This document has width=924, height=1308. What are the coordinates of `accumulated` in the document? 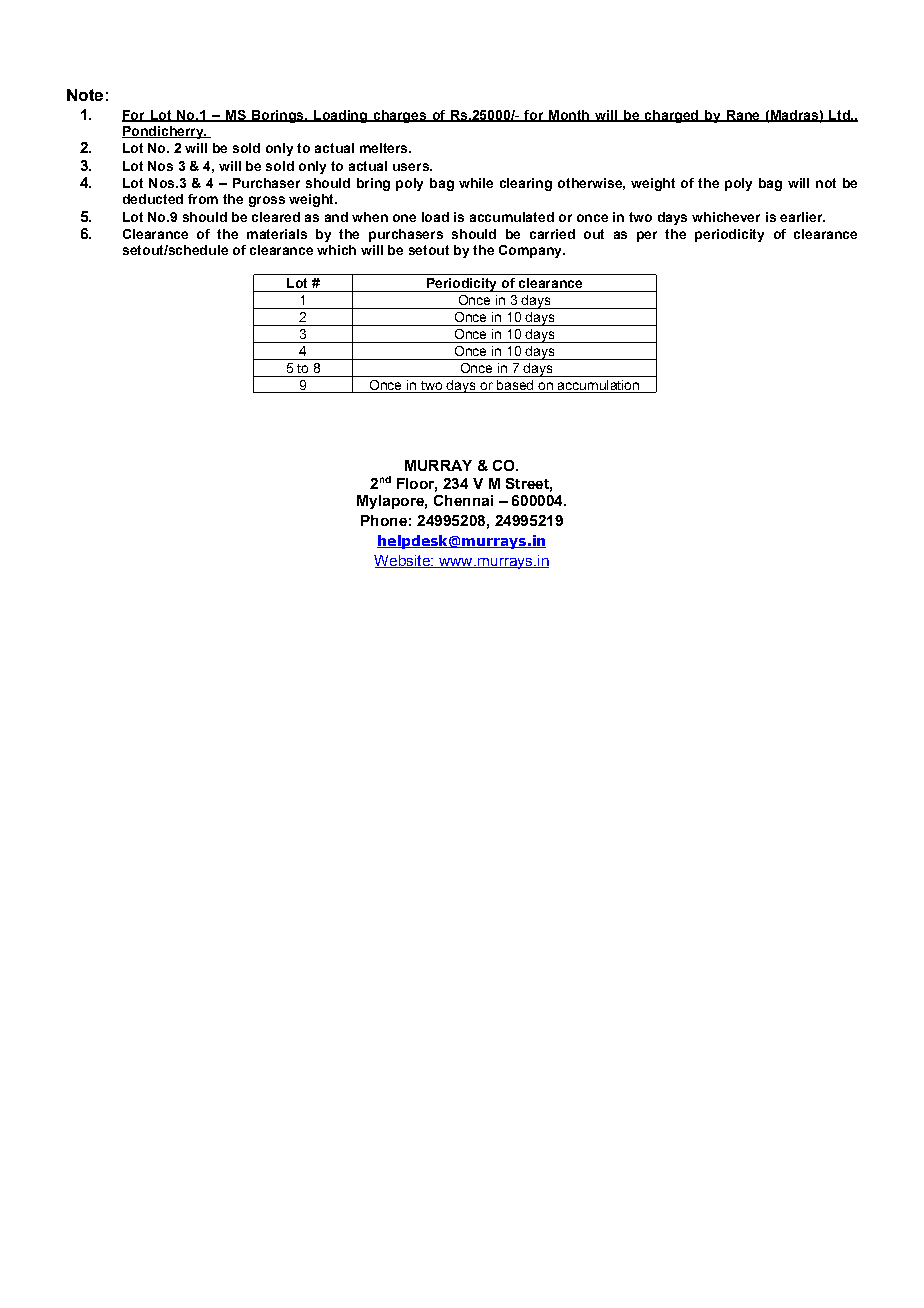 It's located at (512, 217).
